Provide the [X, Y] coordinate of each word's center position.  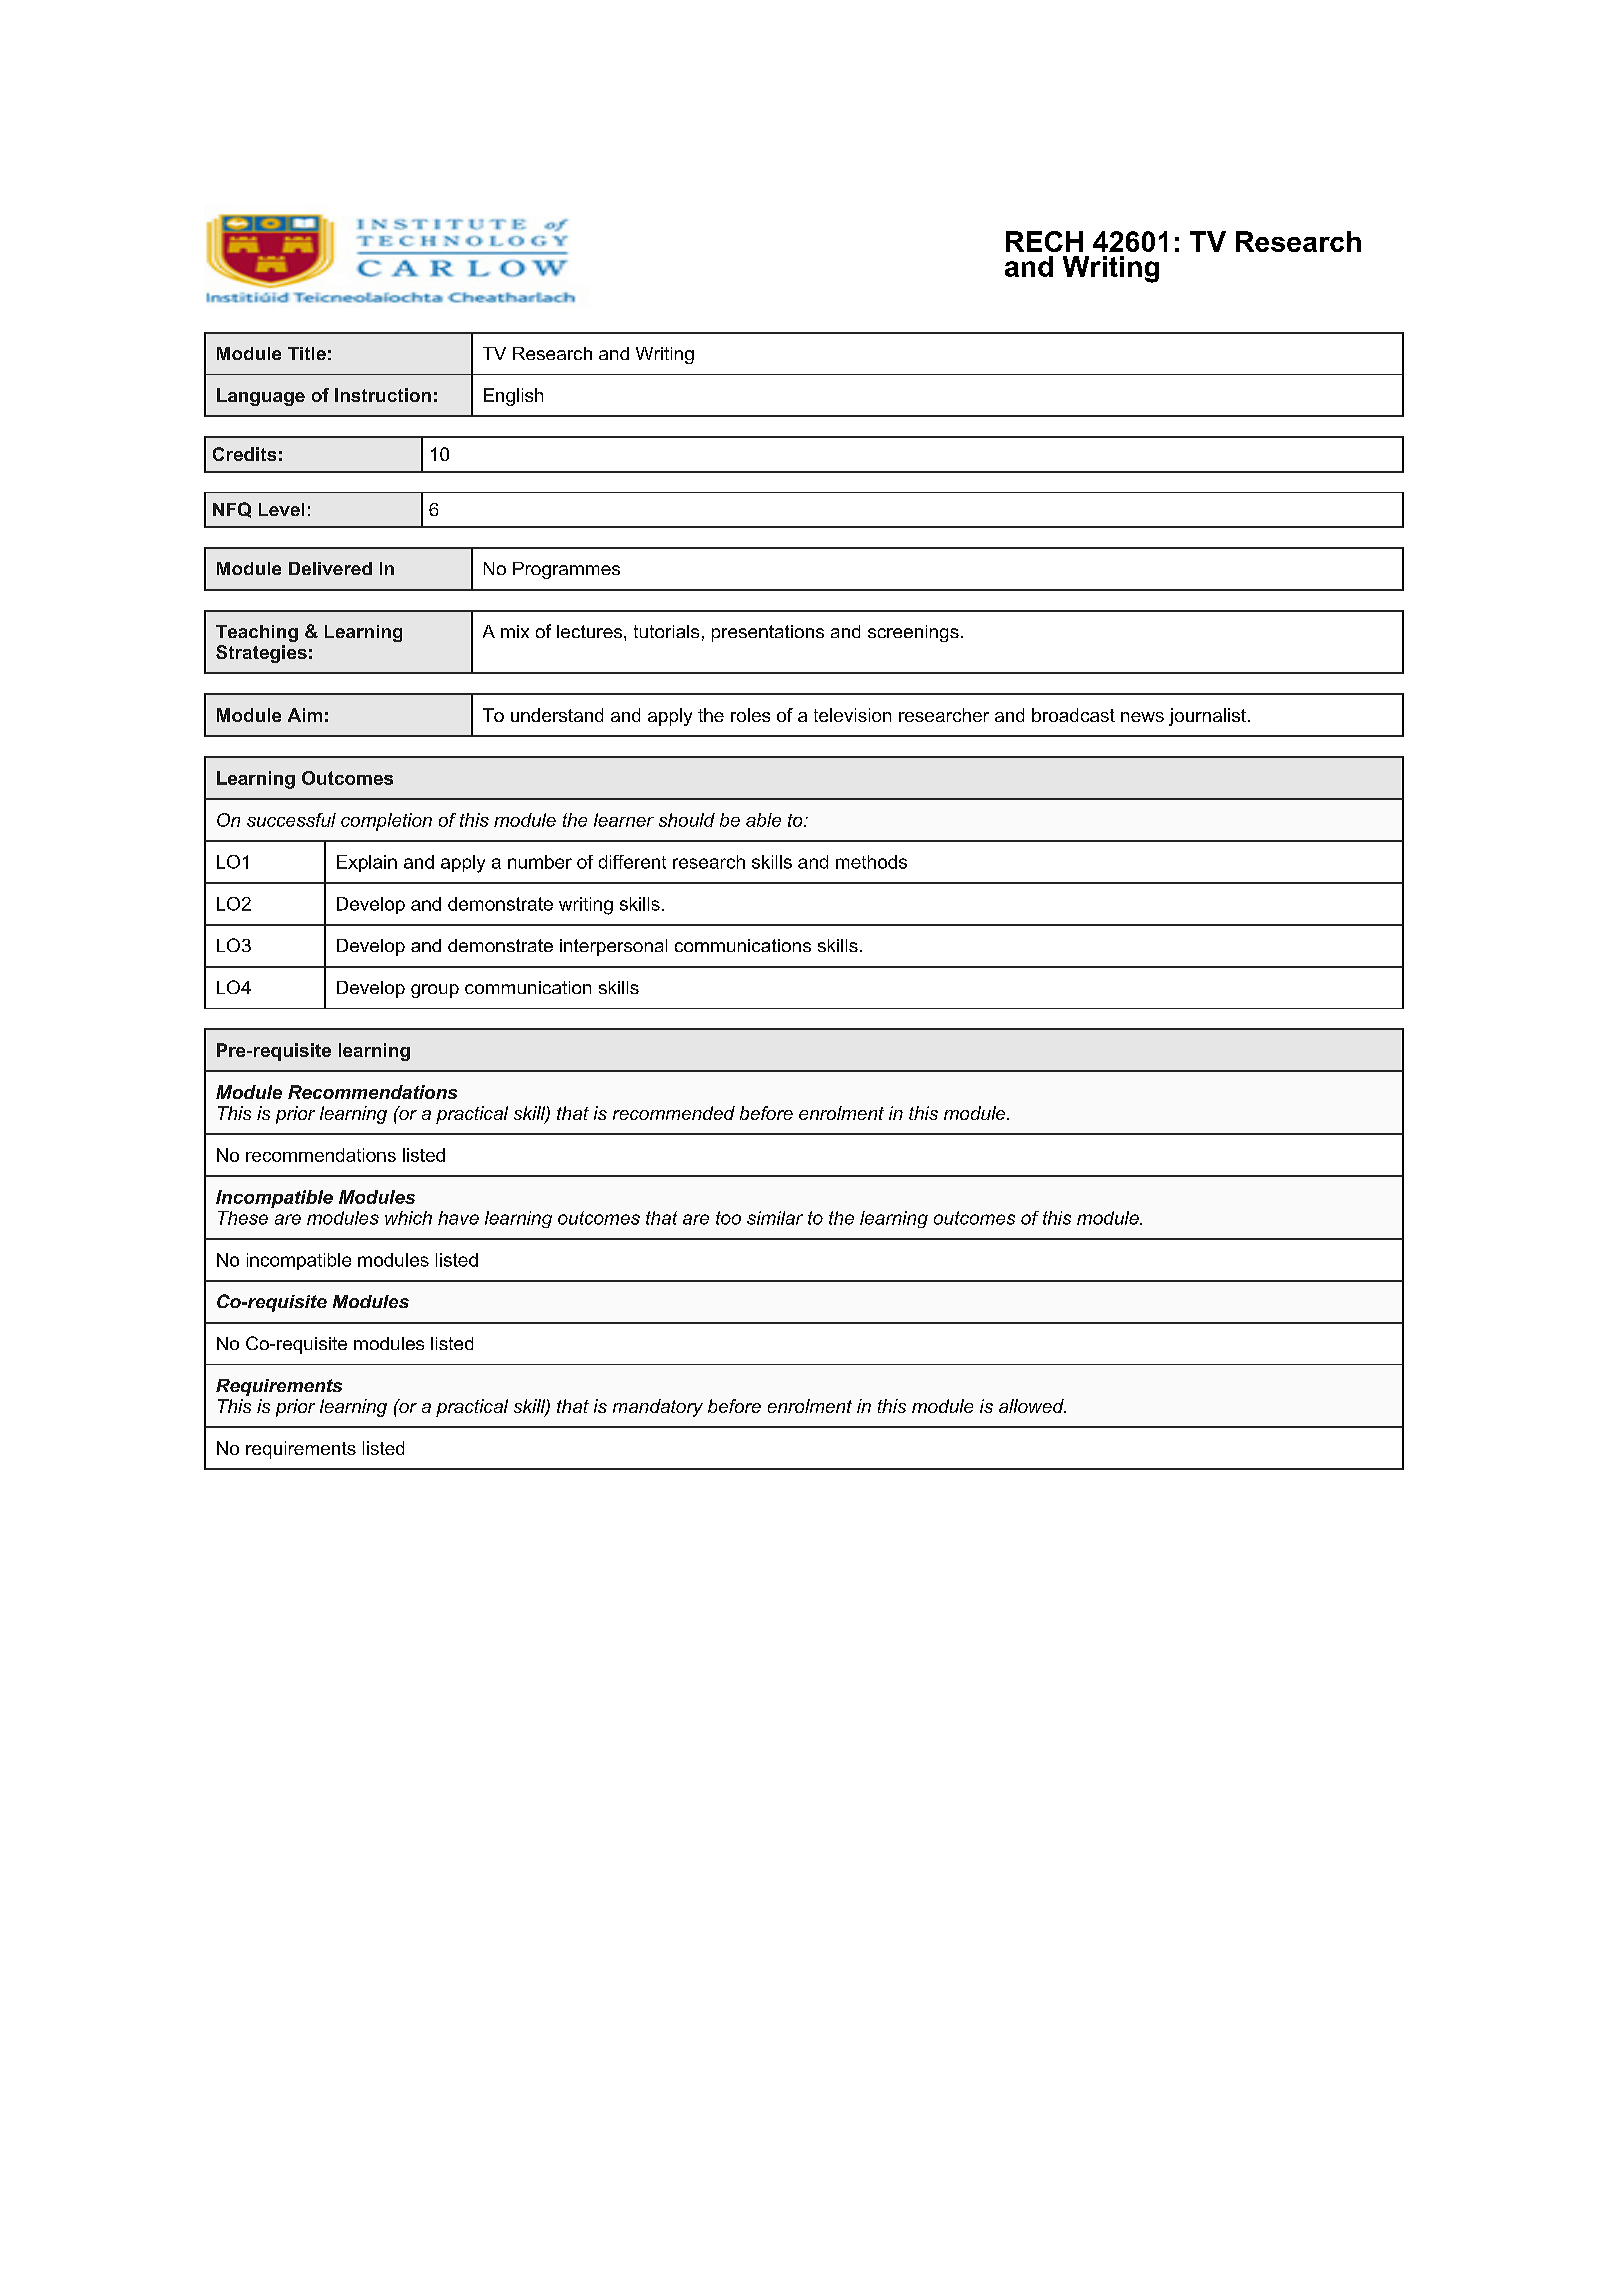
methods [871, 862]
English [513, 397]
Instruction [383, 395]
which [408, 1218]
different [632, 862]
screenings [913, 633]
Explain [367, 863]
